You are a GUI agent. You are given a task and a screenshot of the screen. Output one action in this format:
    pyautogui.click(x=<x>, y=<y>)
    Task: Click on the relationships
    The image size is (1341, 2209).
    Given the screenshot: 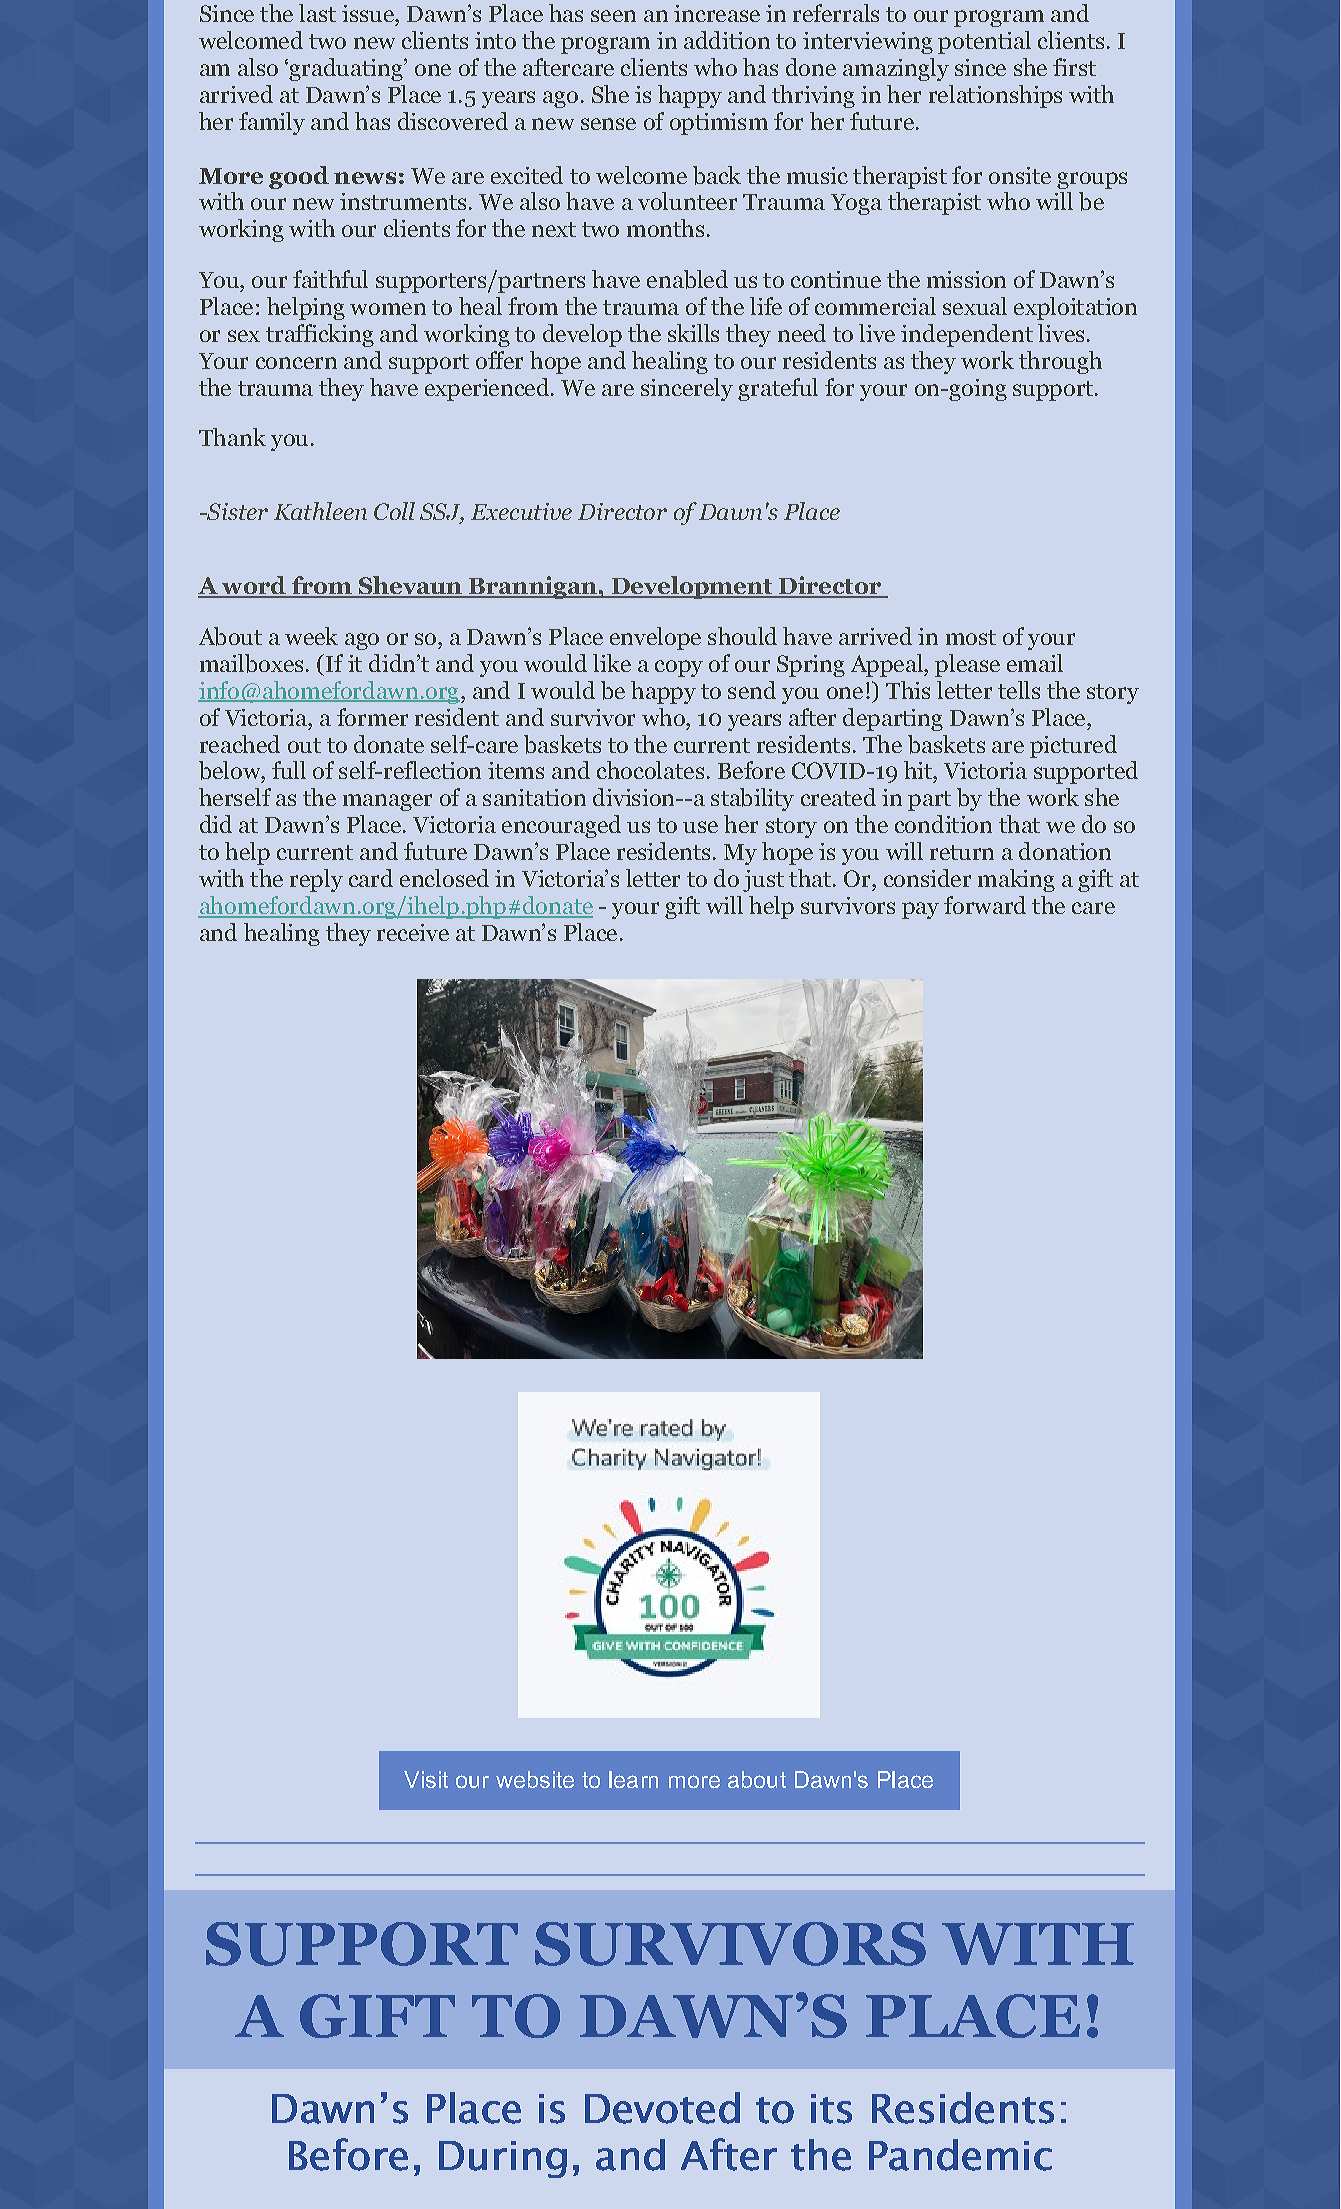 What is the action you would take?
    pyautogui.click(x=995, y=96)
